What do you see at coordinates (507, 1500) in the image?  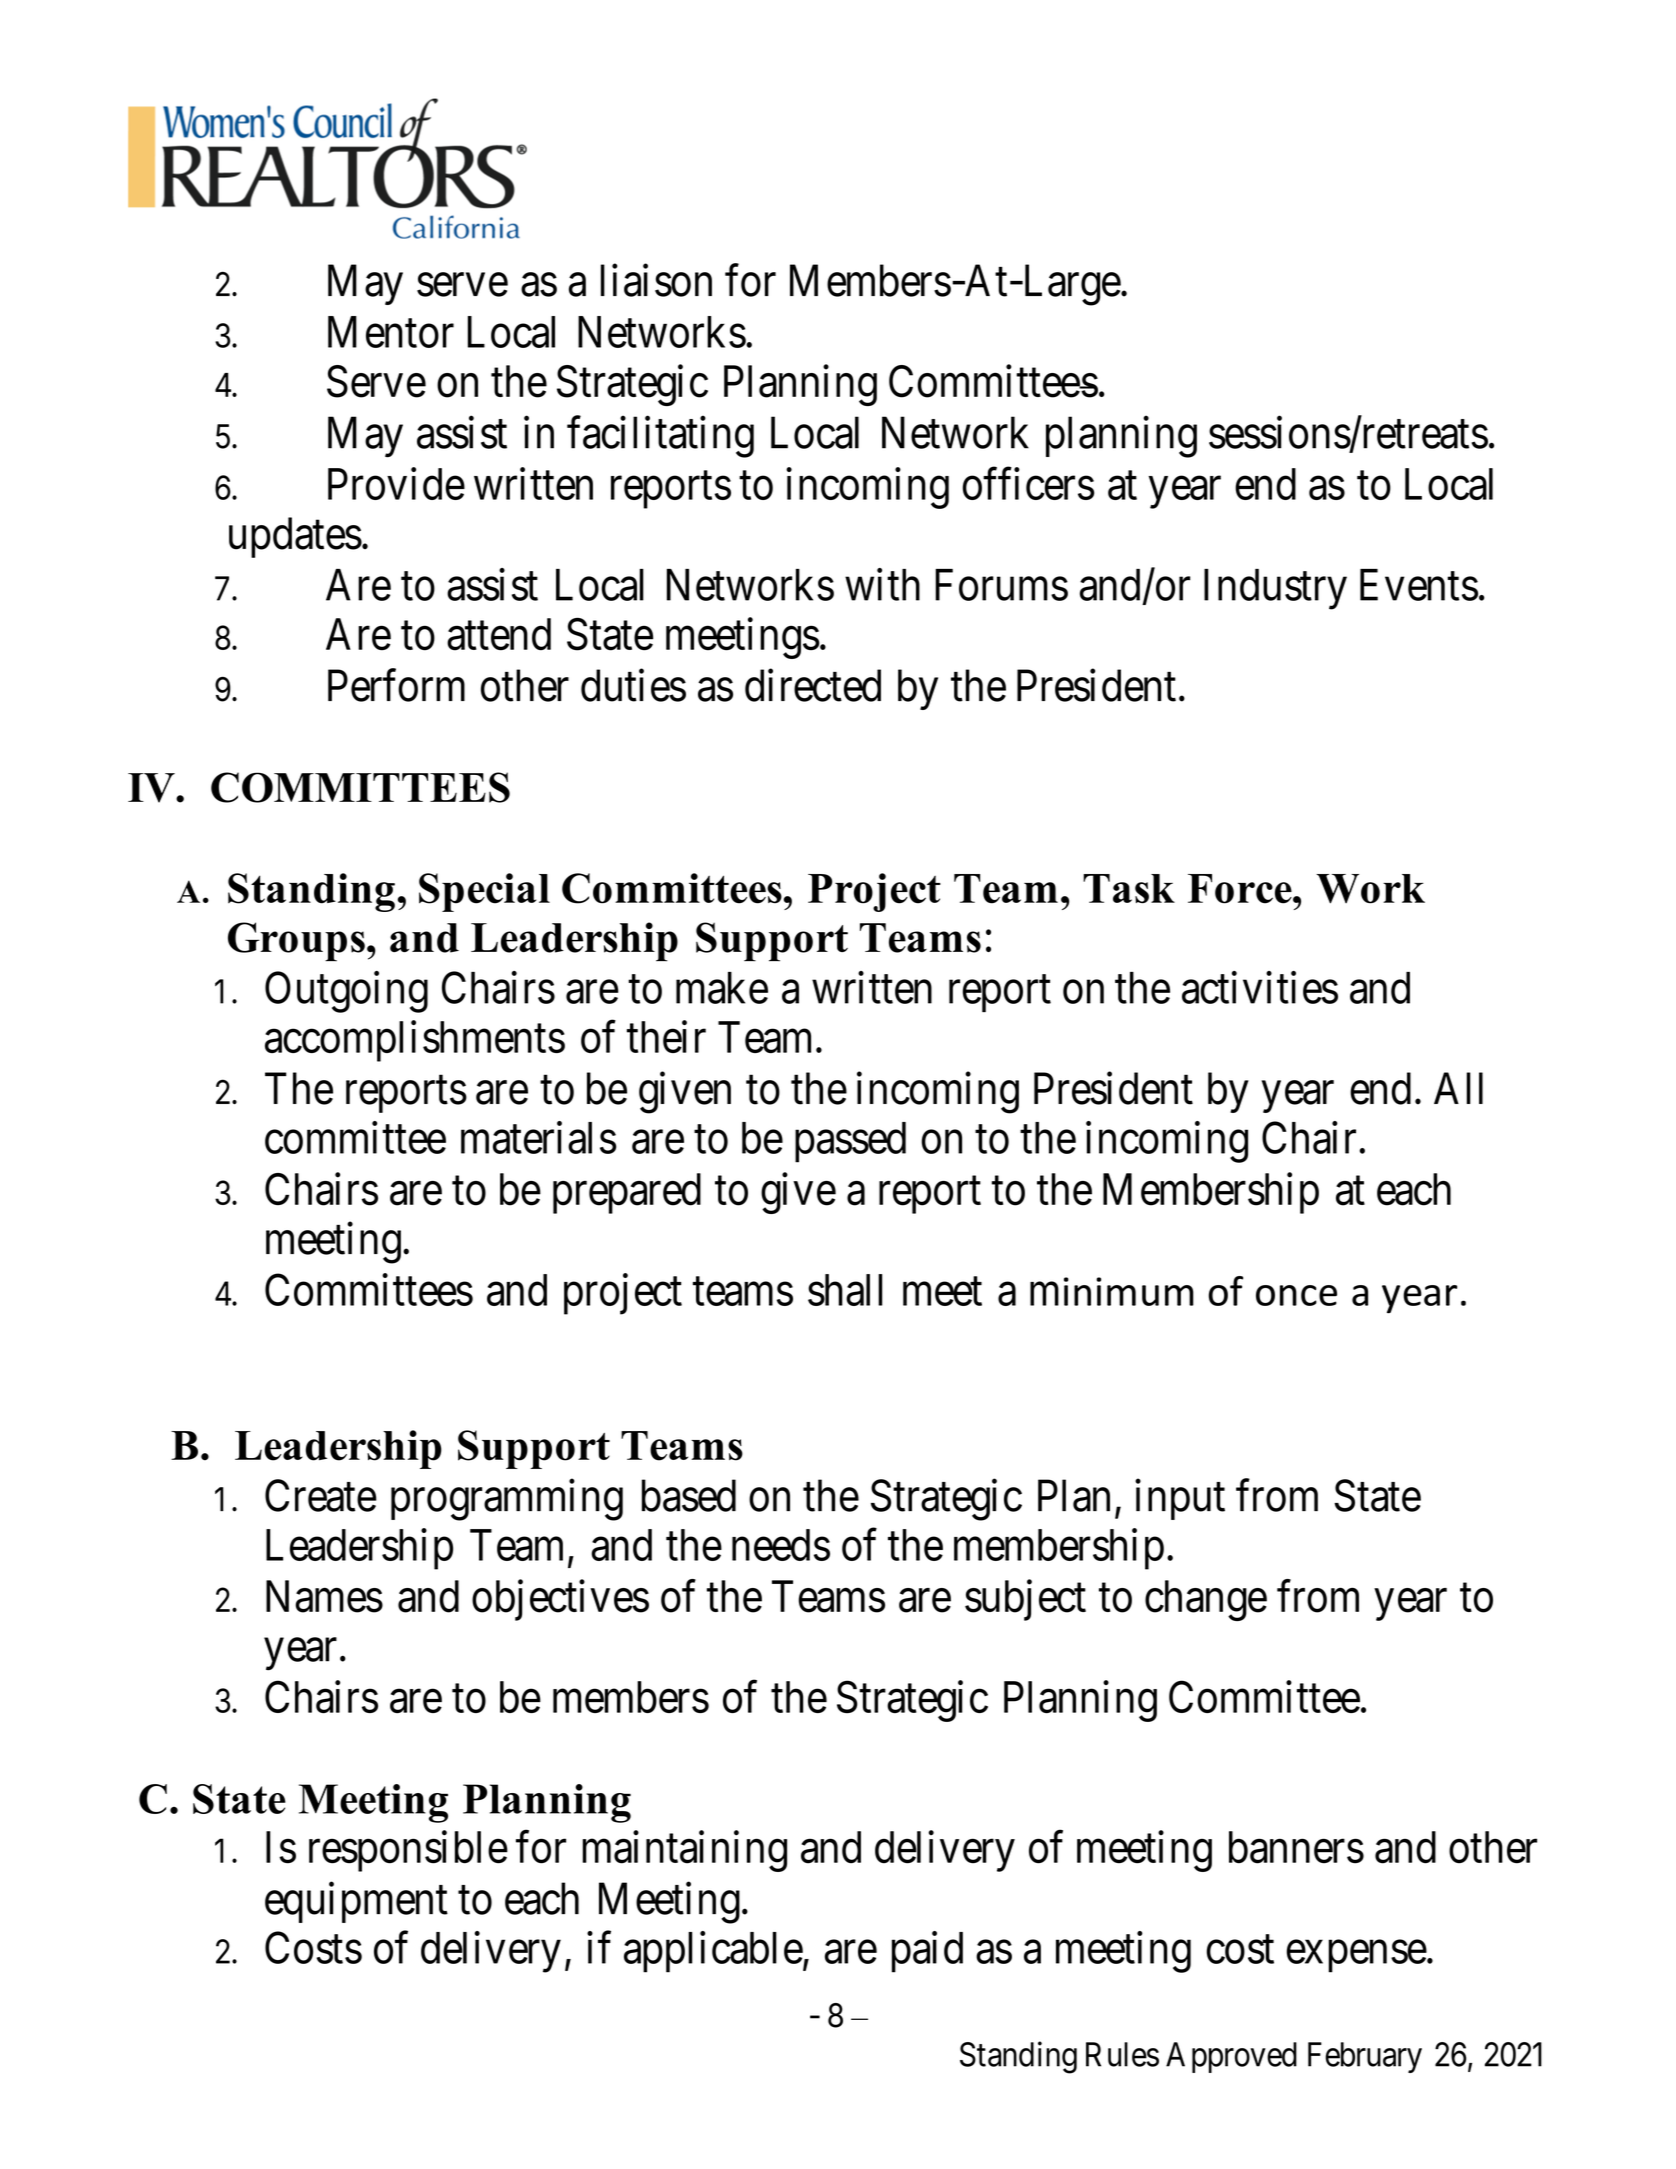 I see `programming` at bounding box center [507, 1500].
